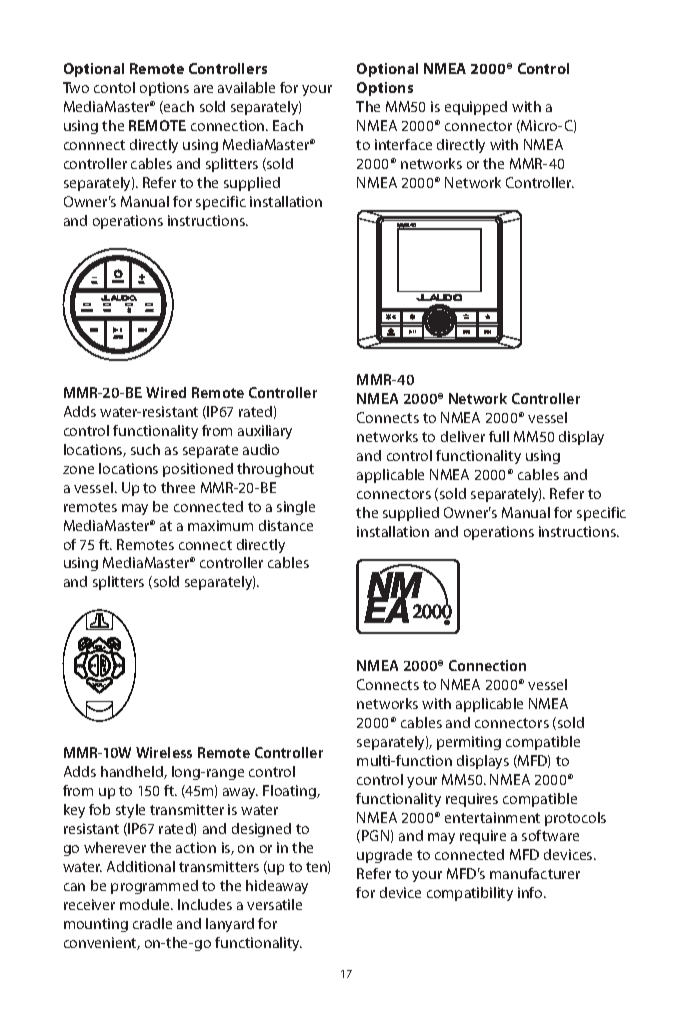  I want to click on versatile, so click(274, 904).
